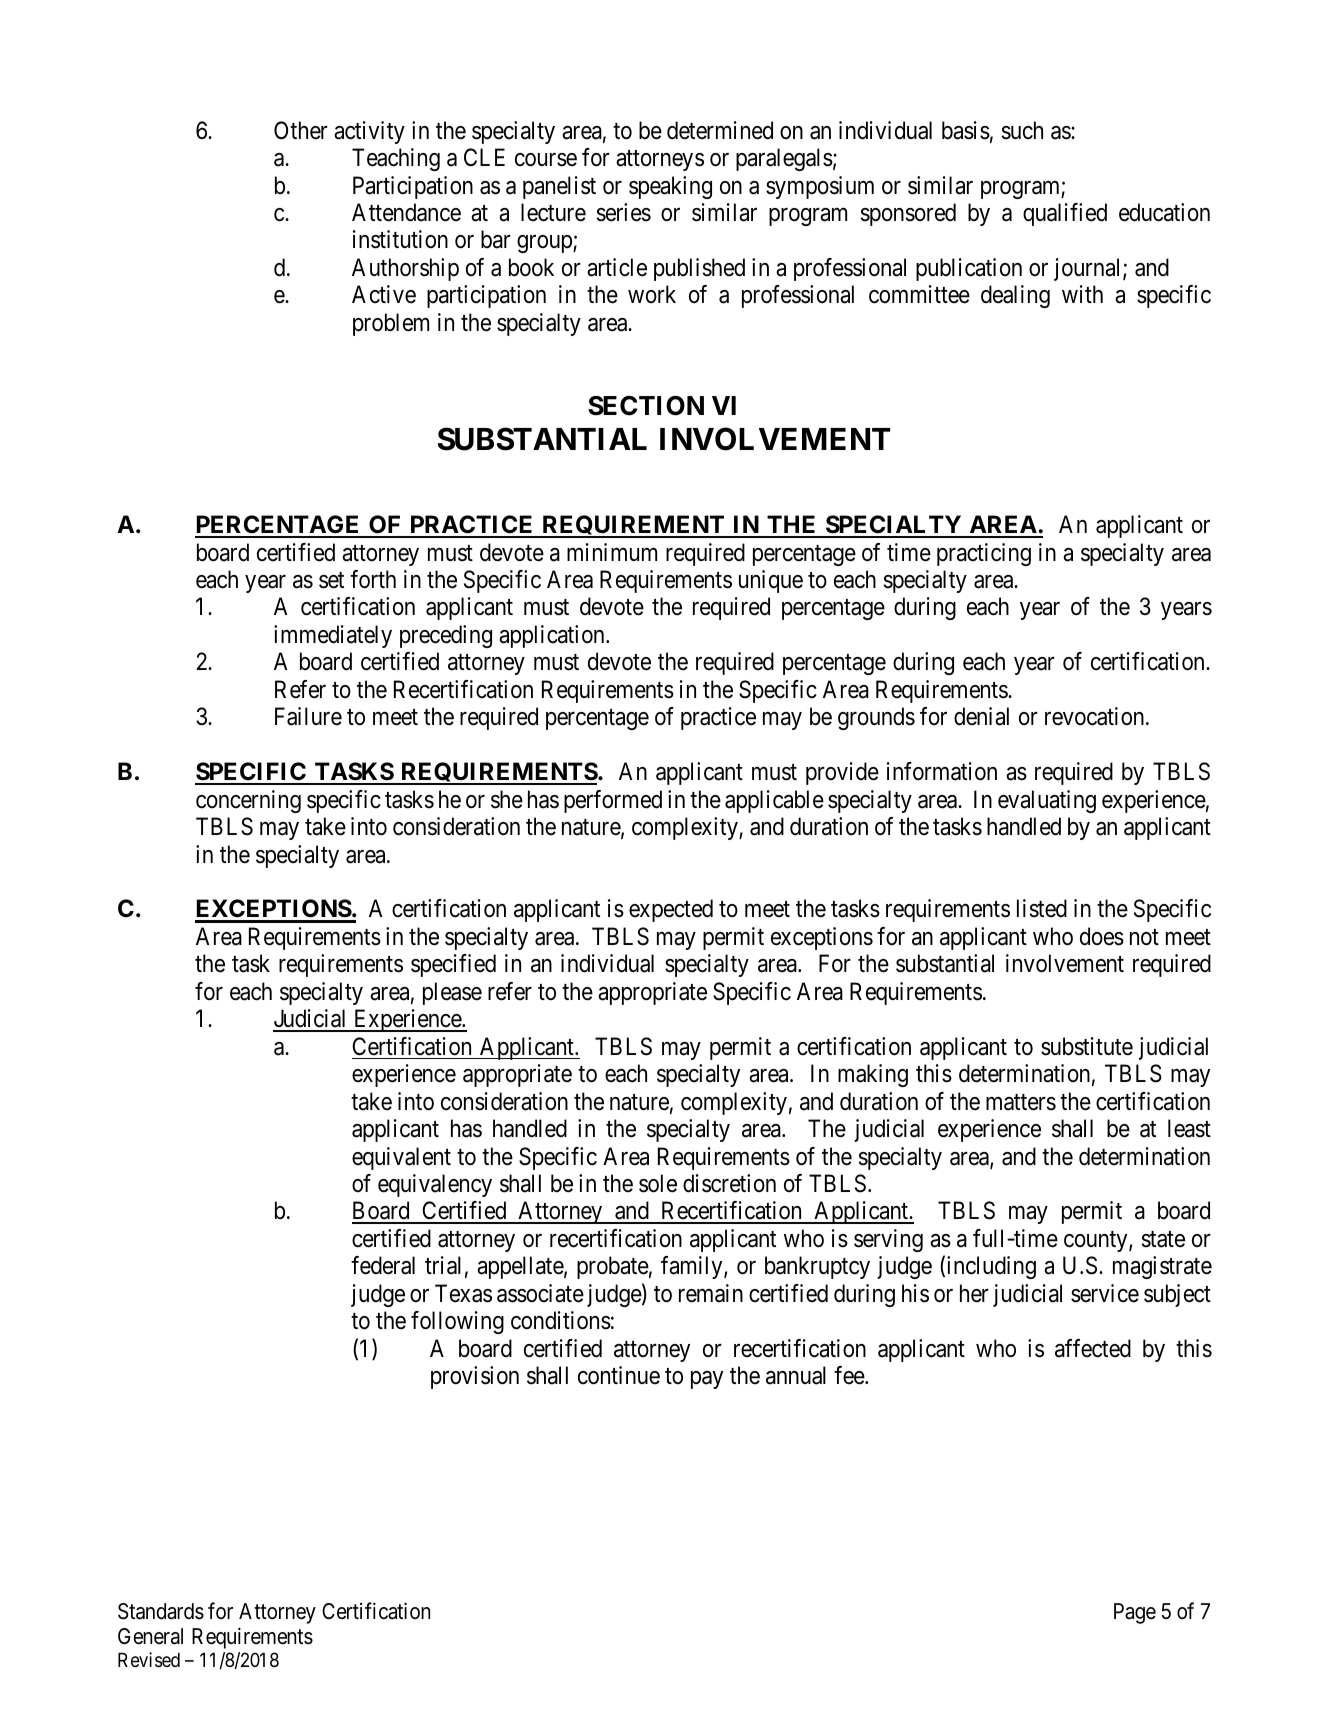 This screenshot has height=1719, width=1328. I want to click on practicing, so click(984, 554).
